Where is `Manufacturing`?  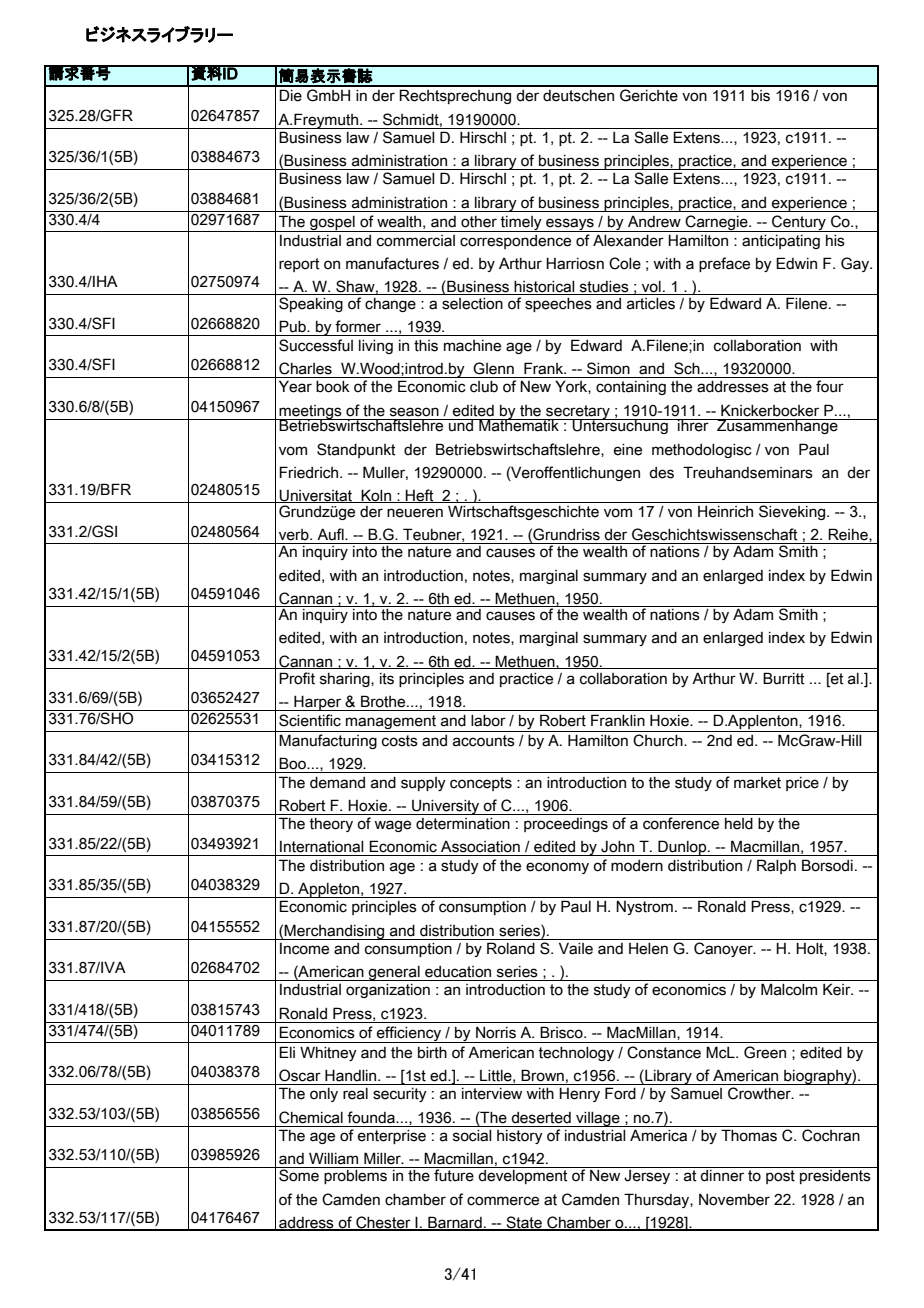
Manufacturing is located at coordinates (328, 741).
